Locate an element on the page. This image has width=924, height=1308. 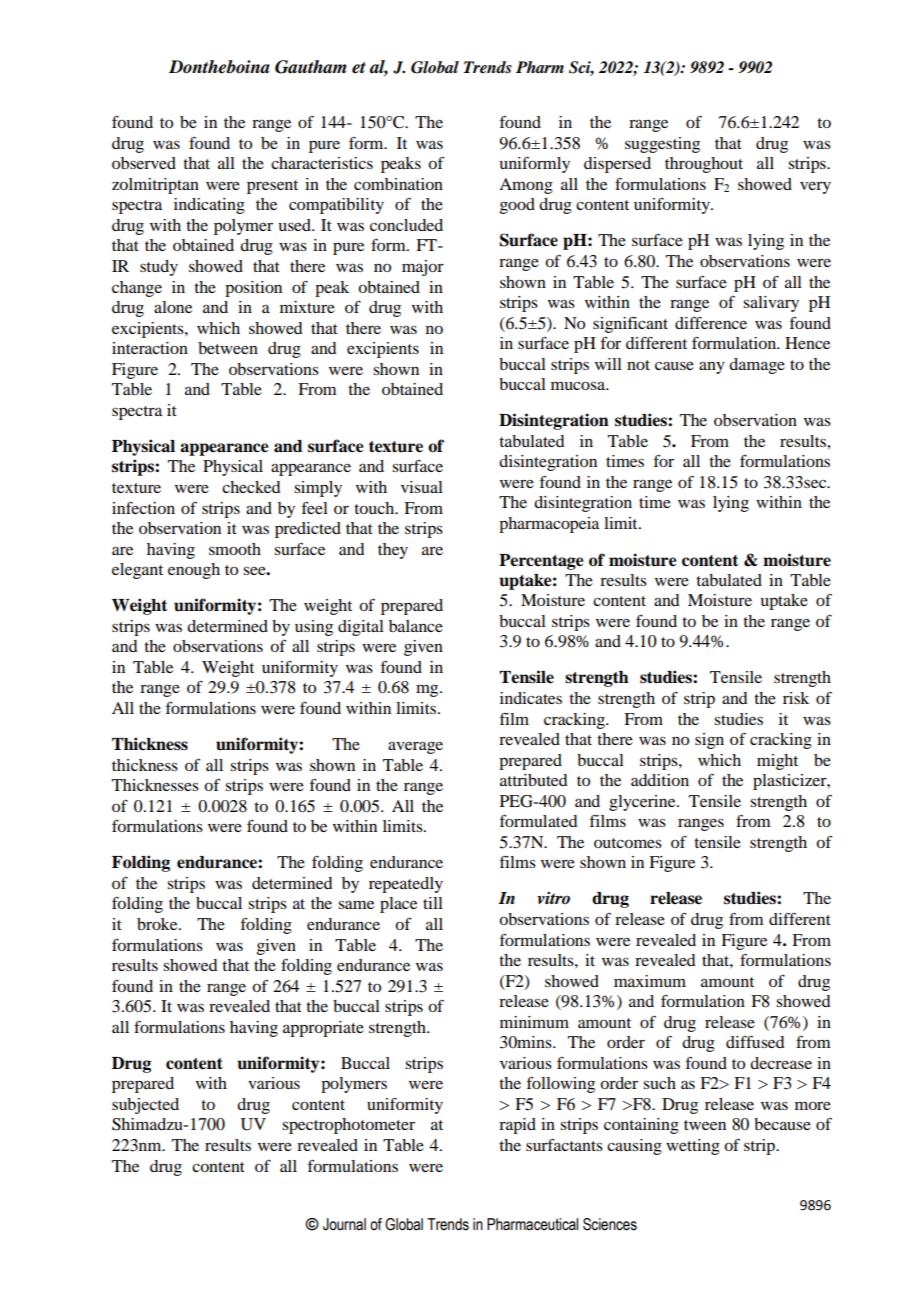
visual is located at coordinates (422, 487).
